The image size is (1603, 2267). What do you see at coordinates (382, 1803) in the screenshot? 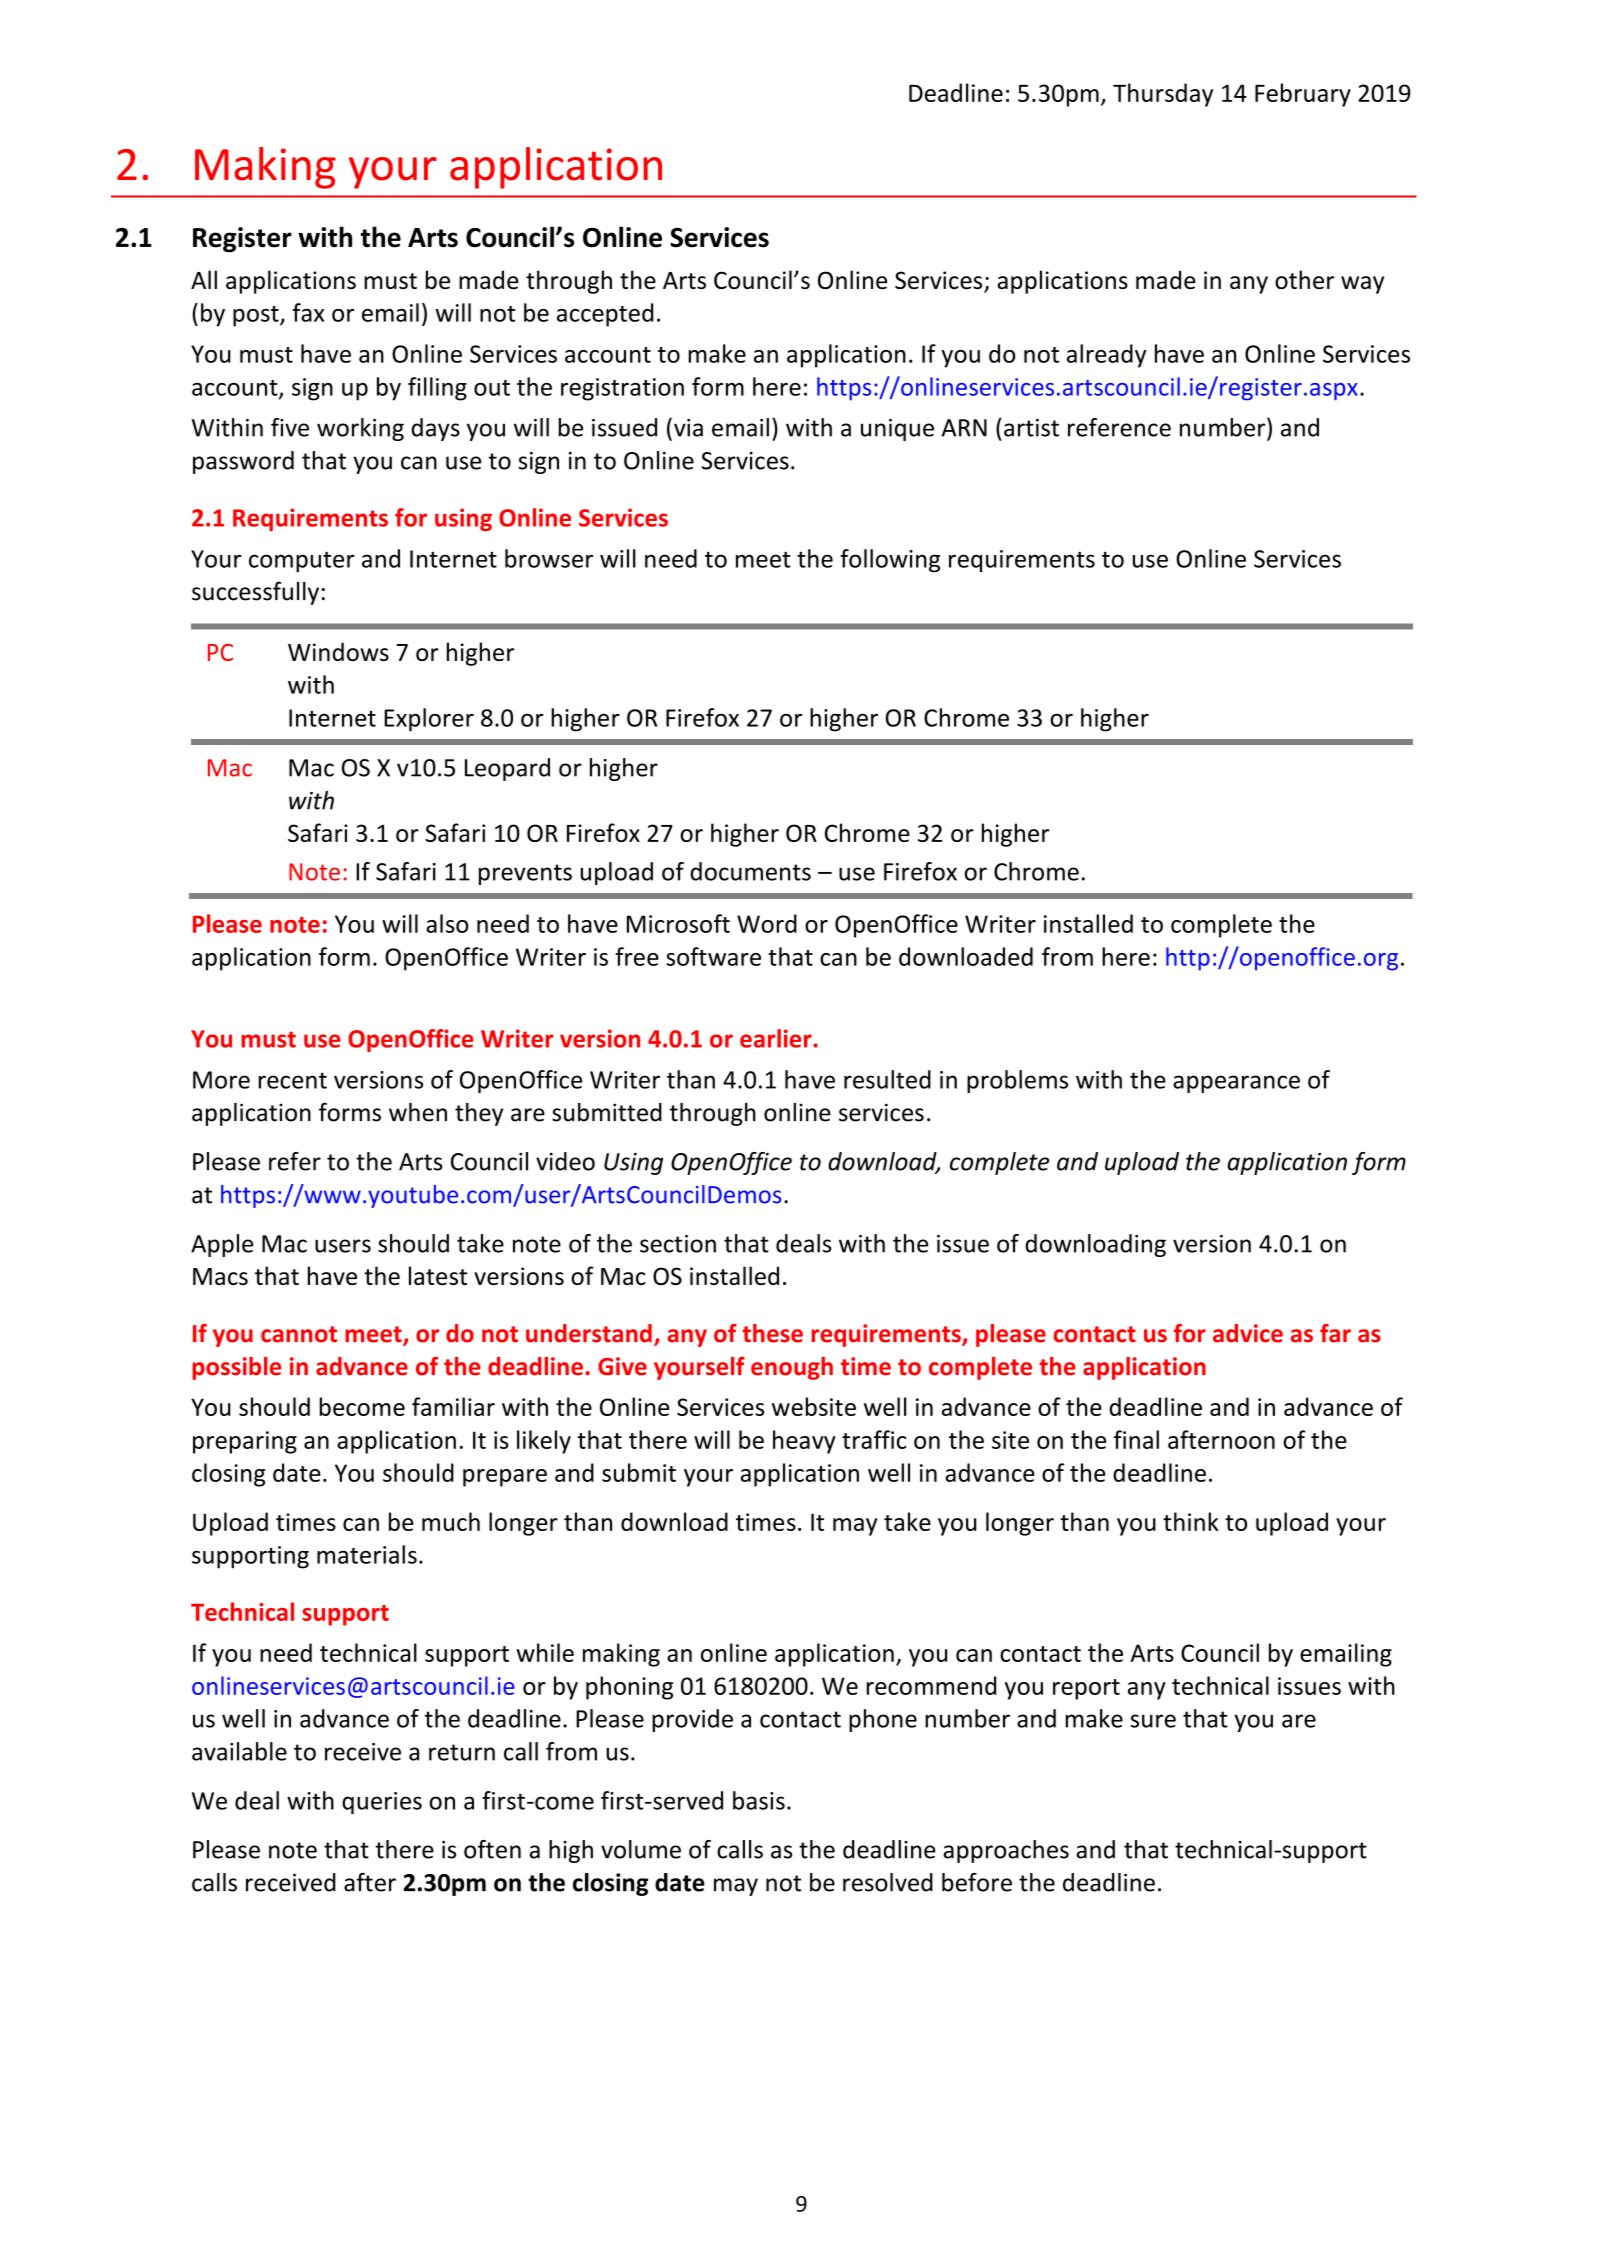
I see `queries` at bounding box center [382, 1803].
